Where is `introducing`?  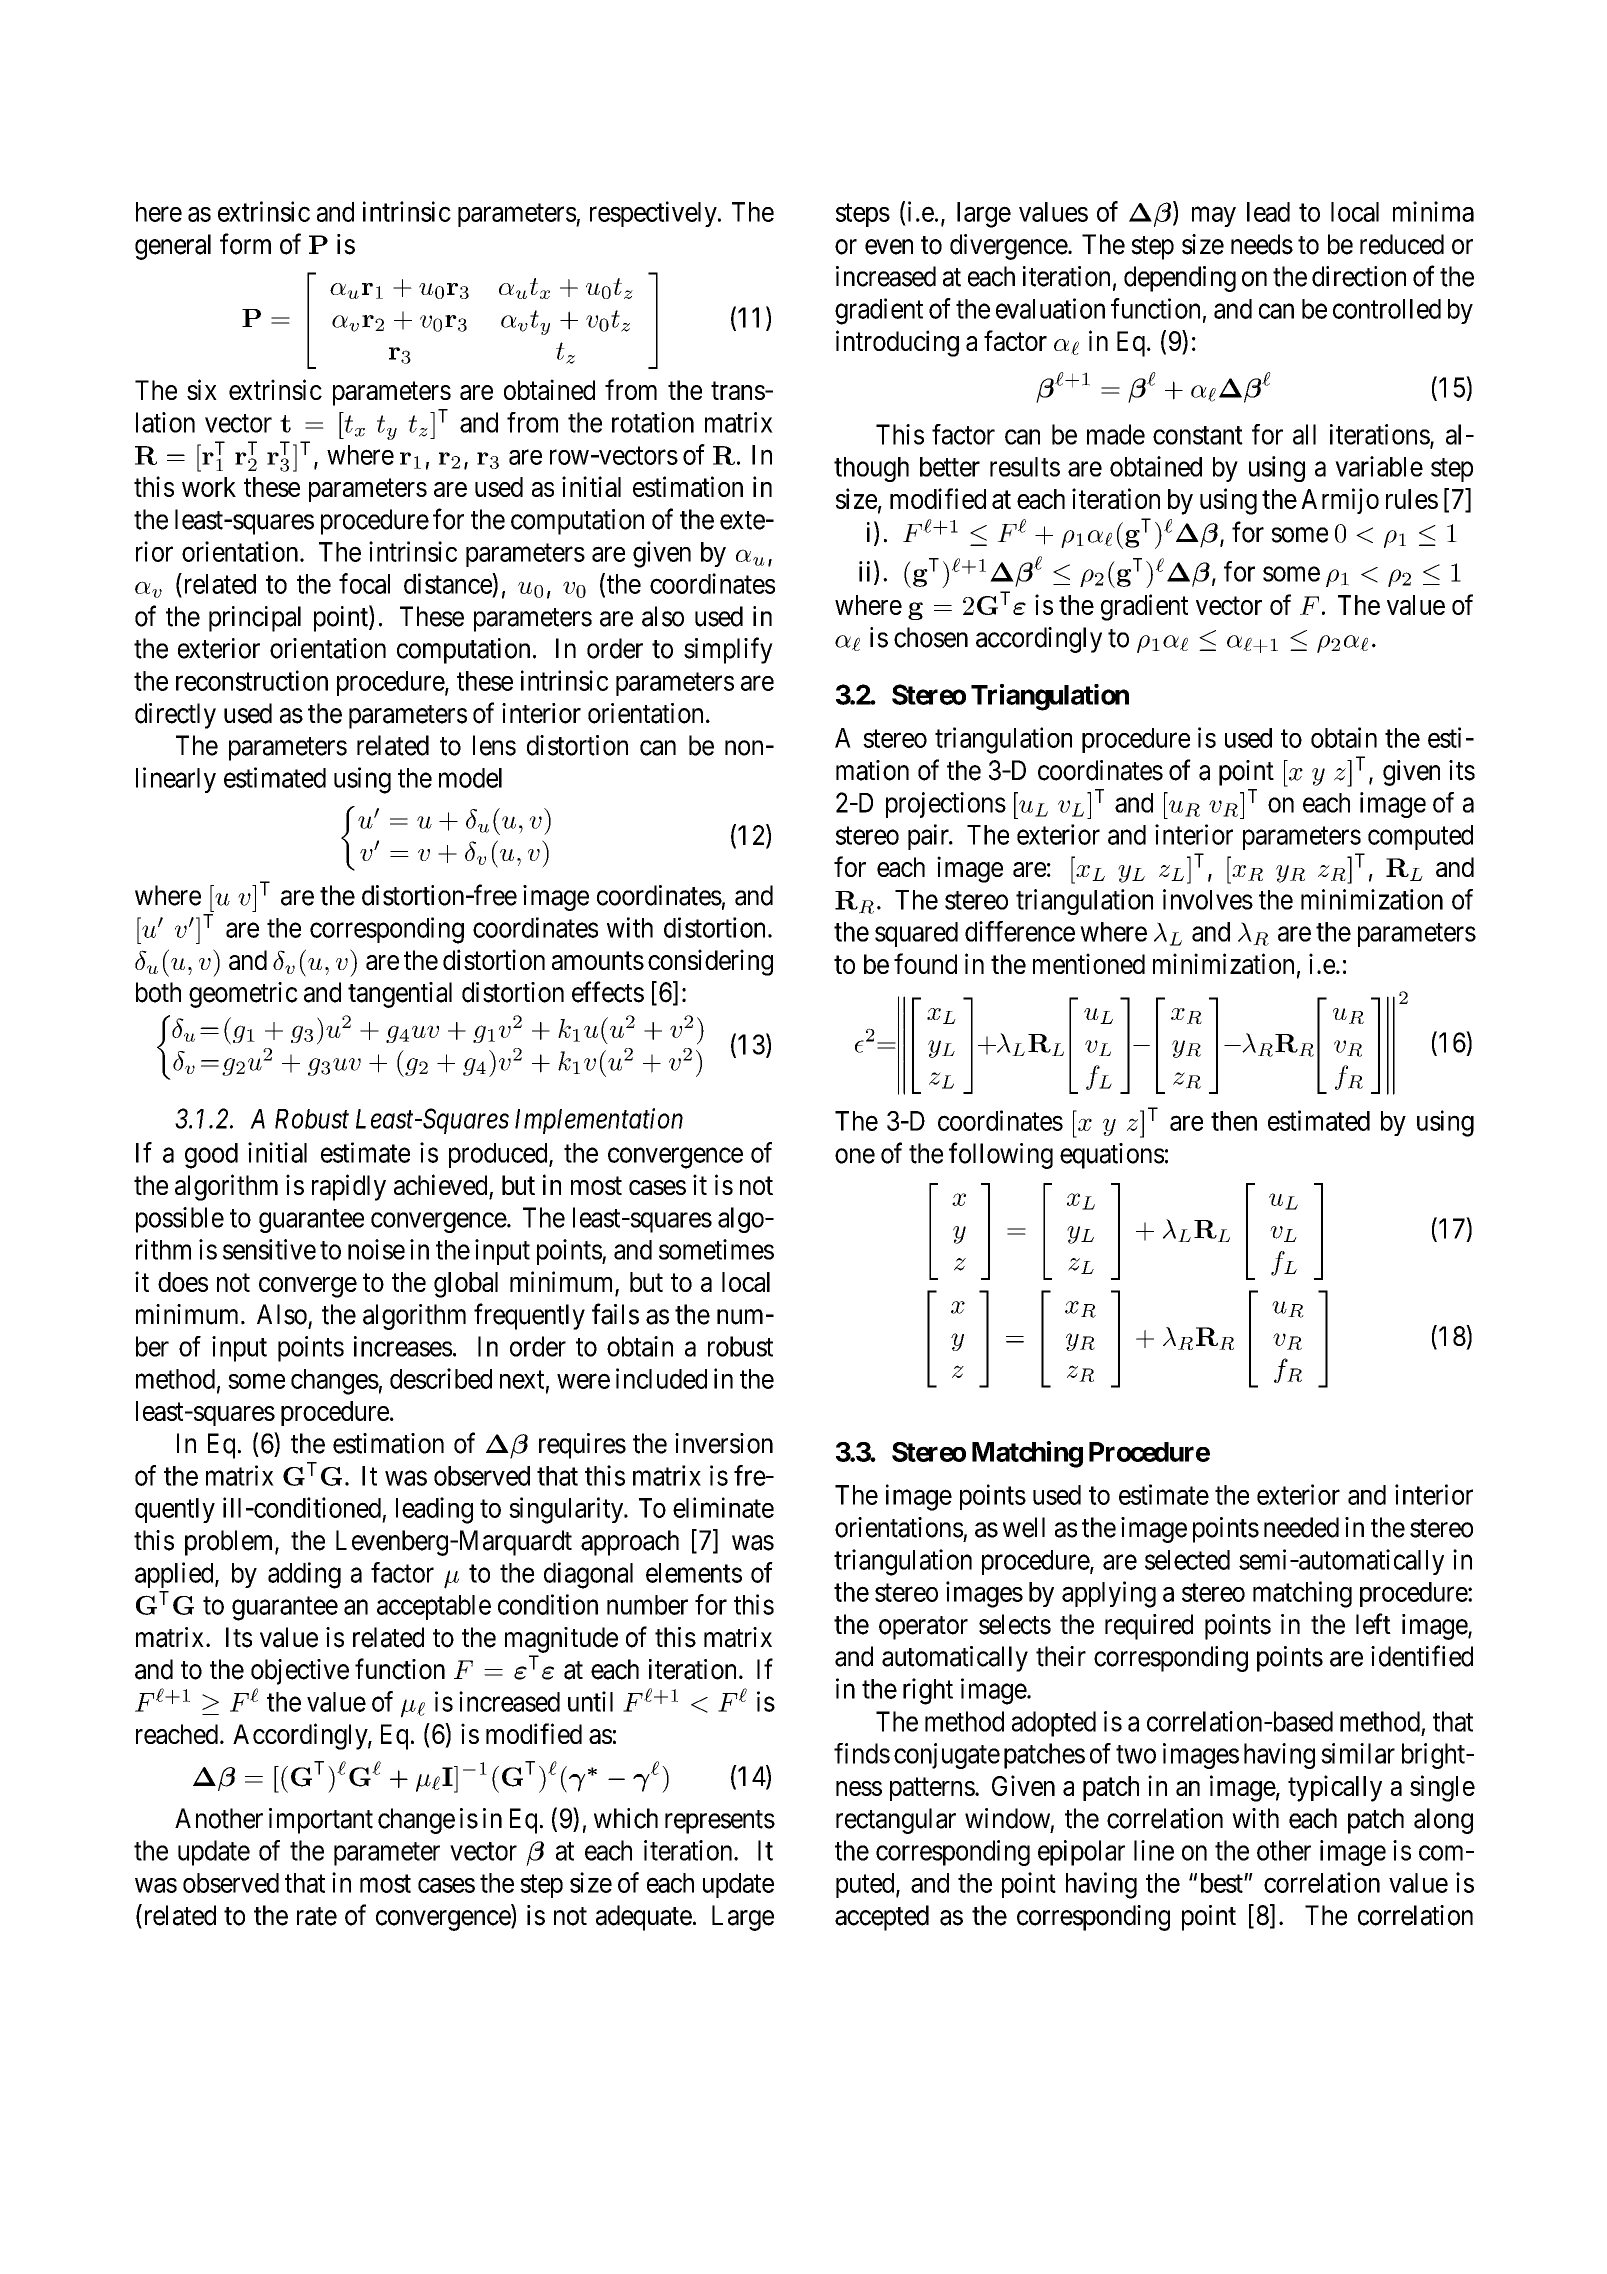
introducing is located at coordinates (897, 343).
